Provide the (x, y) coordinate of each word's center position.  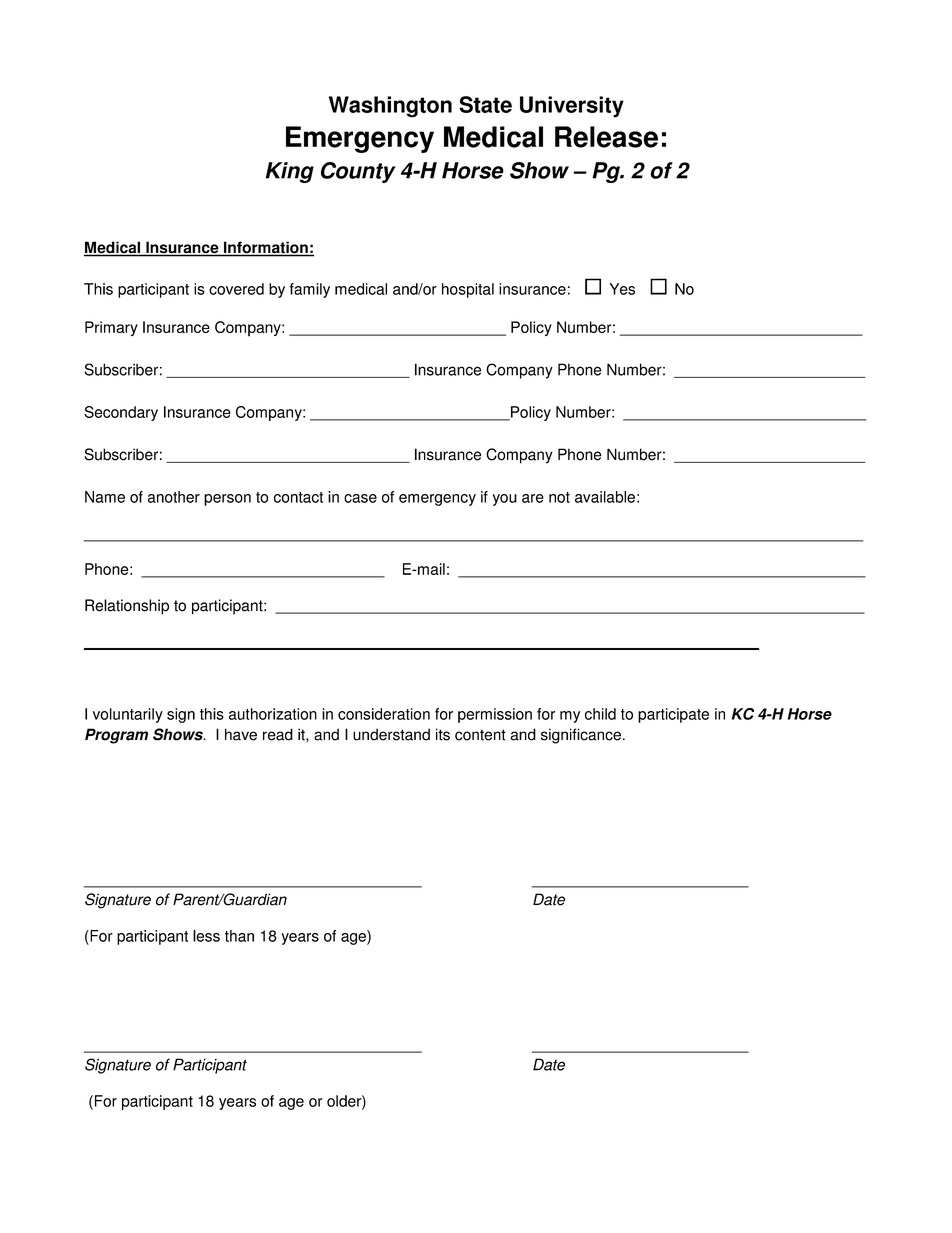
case (360, 498)
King (290, 172)
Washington (390, 107)
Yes (622, 289)
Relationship (127, 607)
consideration (384, 714)
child (600, 714)
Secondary (121, 413)
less (206, 936)
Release (606, 137)
